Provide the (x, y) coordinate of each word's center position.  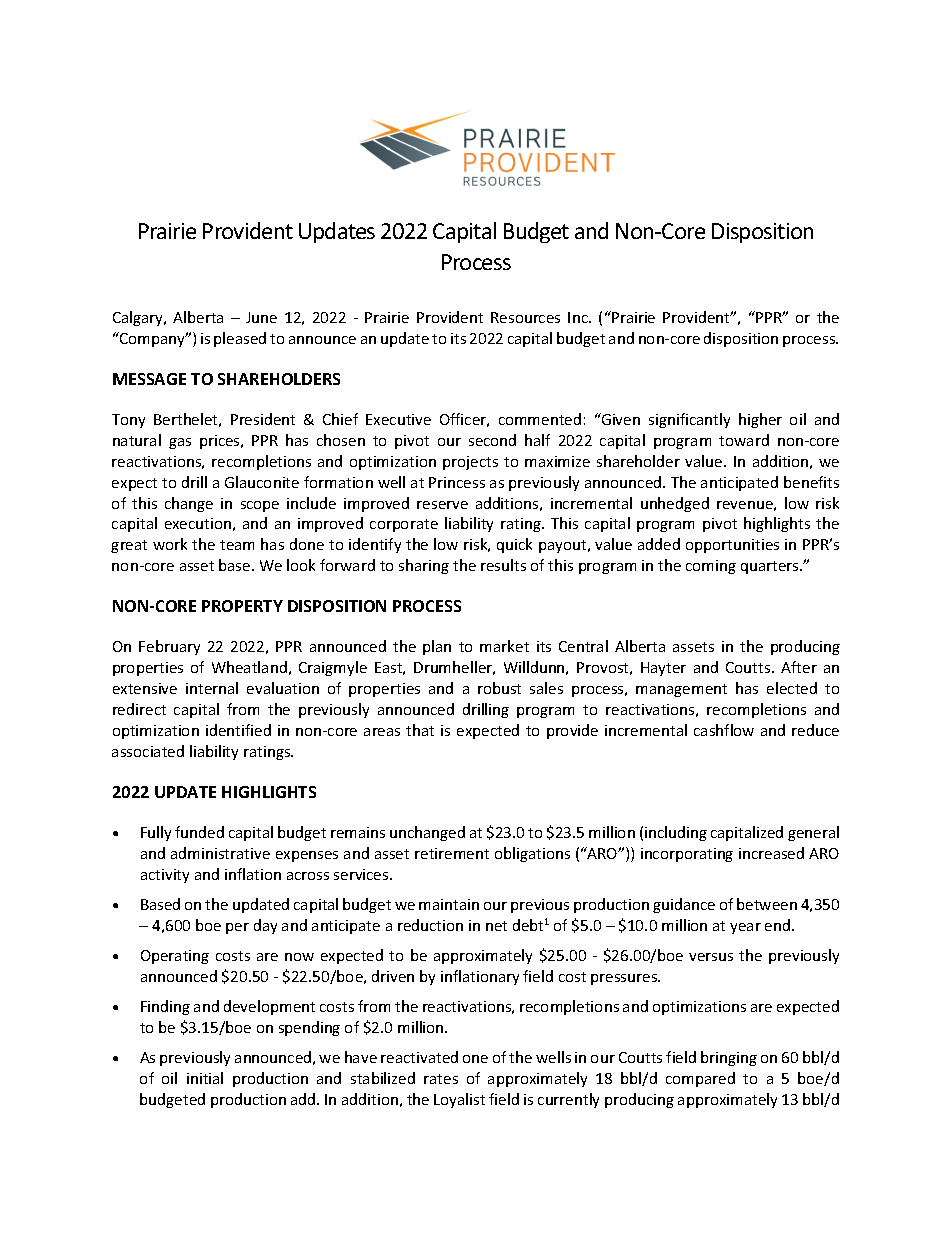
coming (711, 567)
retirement (452, 853)
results (503, 565)
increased (771, 853)
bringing (729, 1058)
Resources (525, 317)
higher (760, 420)
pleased (240, 339)
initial (205, 1078)
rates (441, 1079)
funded (199, 832)
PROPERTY (242, 606)
